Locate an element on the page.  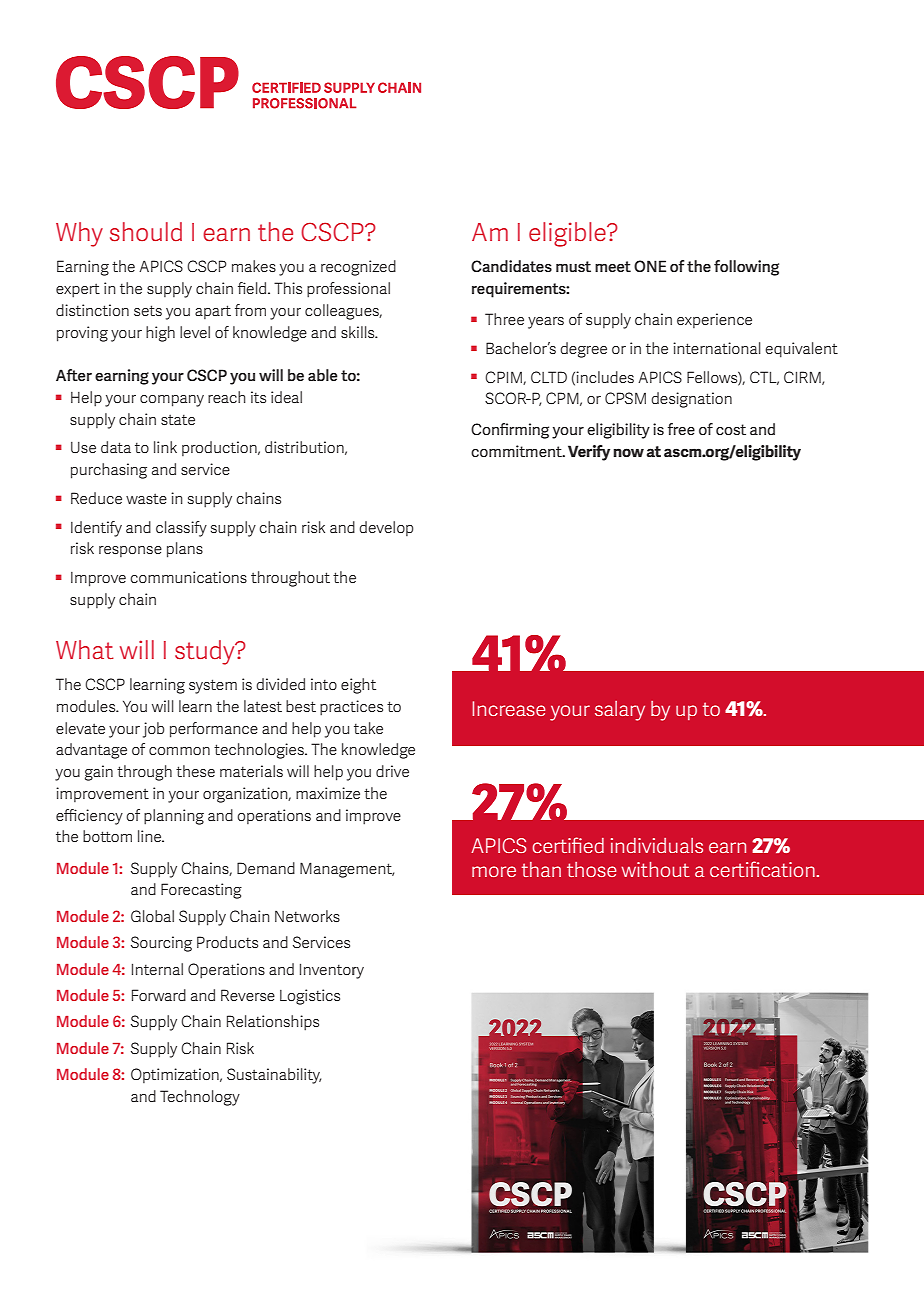
should is located at coordinates (146, 232).
